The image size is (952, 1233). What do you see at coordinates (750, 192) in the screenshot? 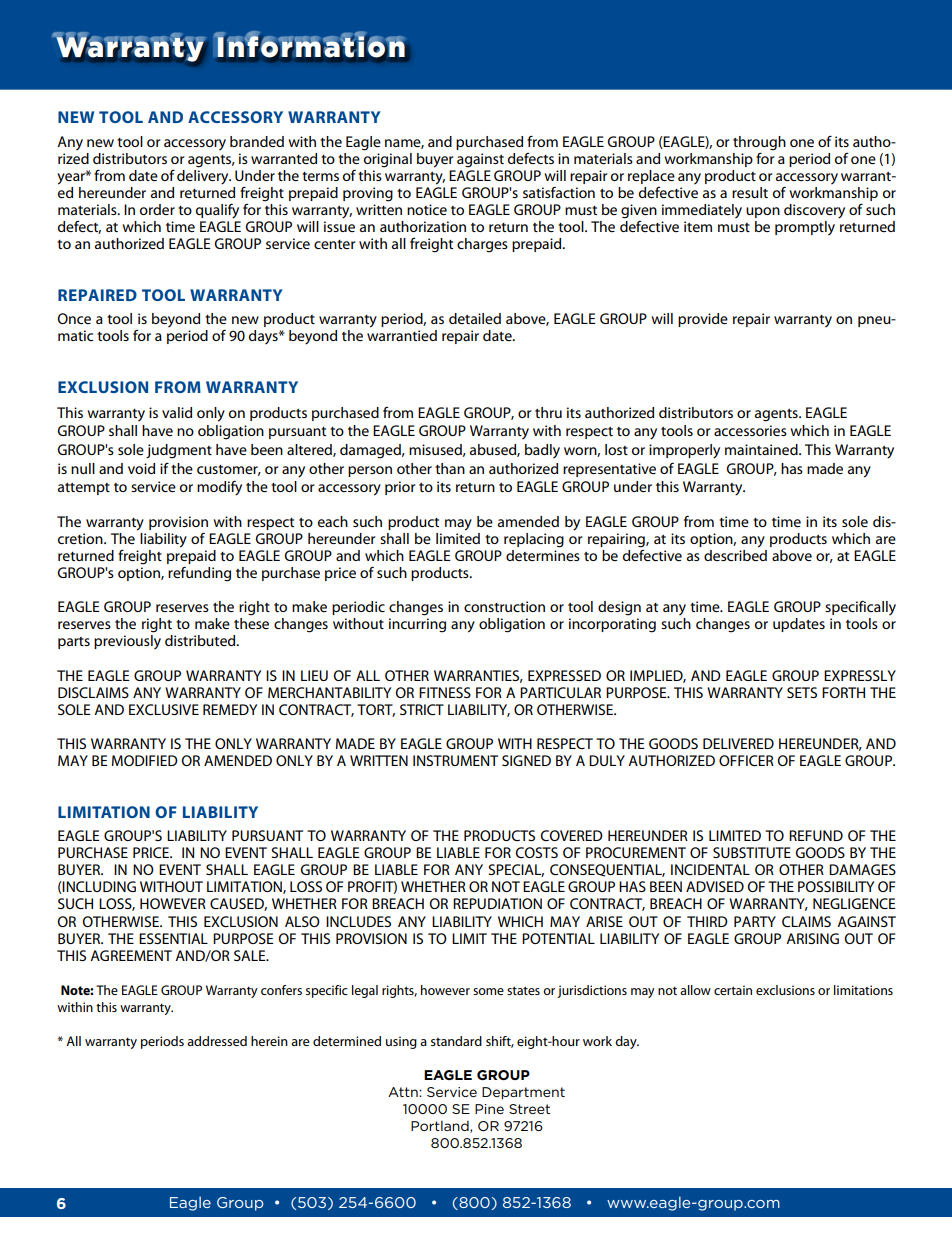
I see `result` at bounding box center [750, 192].
